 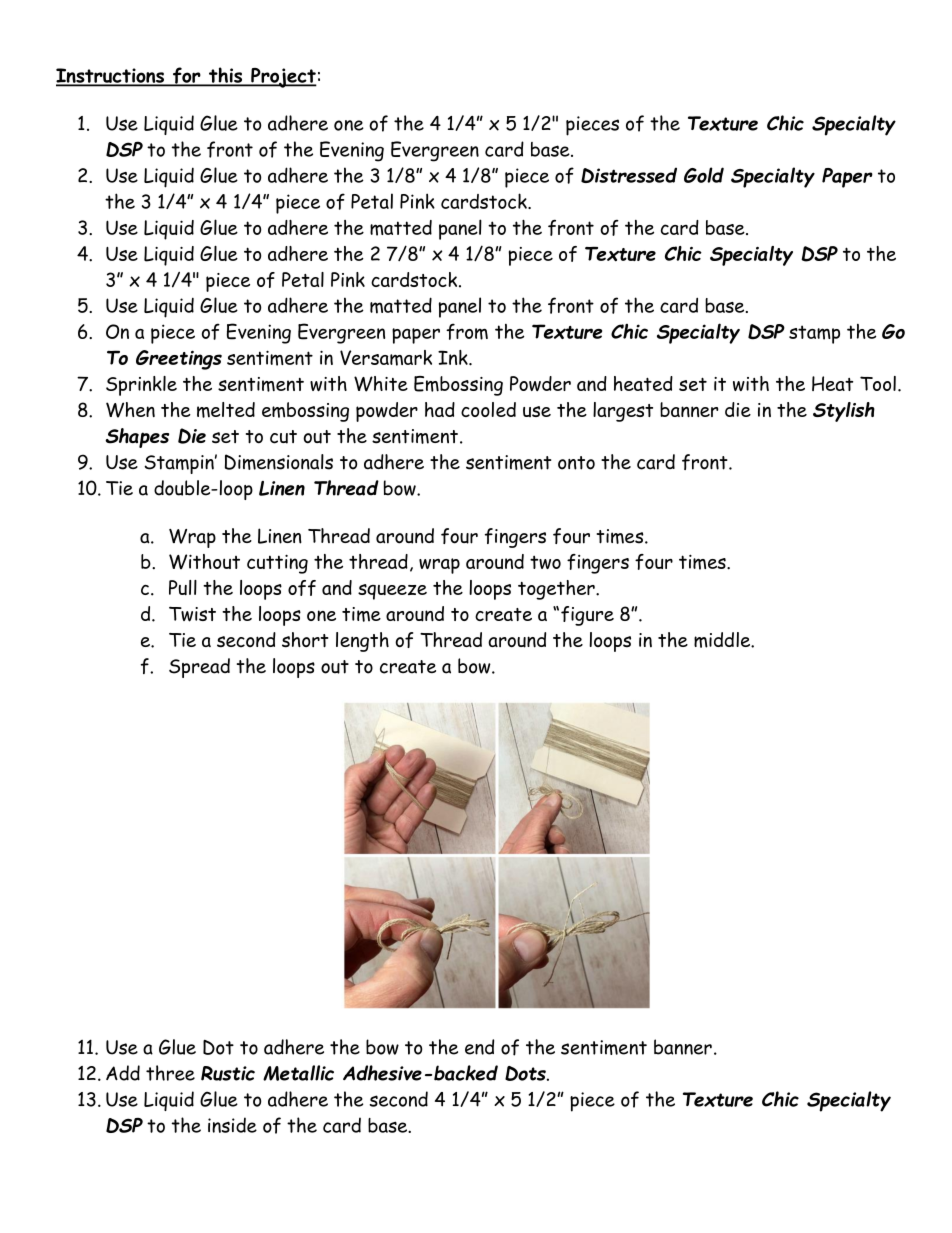 I want to click on Distressed, so click(x=629, y=175).
